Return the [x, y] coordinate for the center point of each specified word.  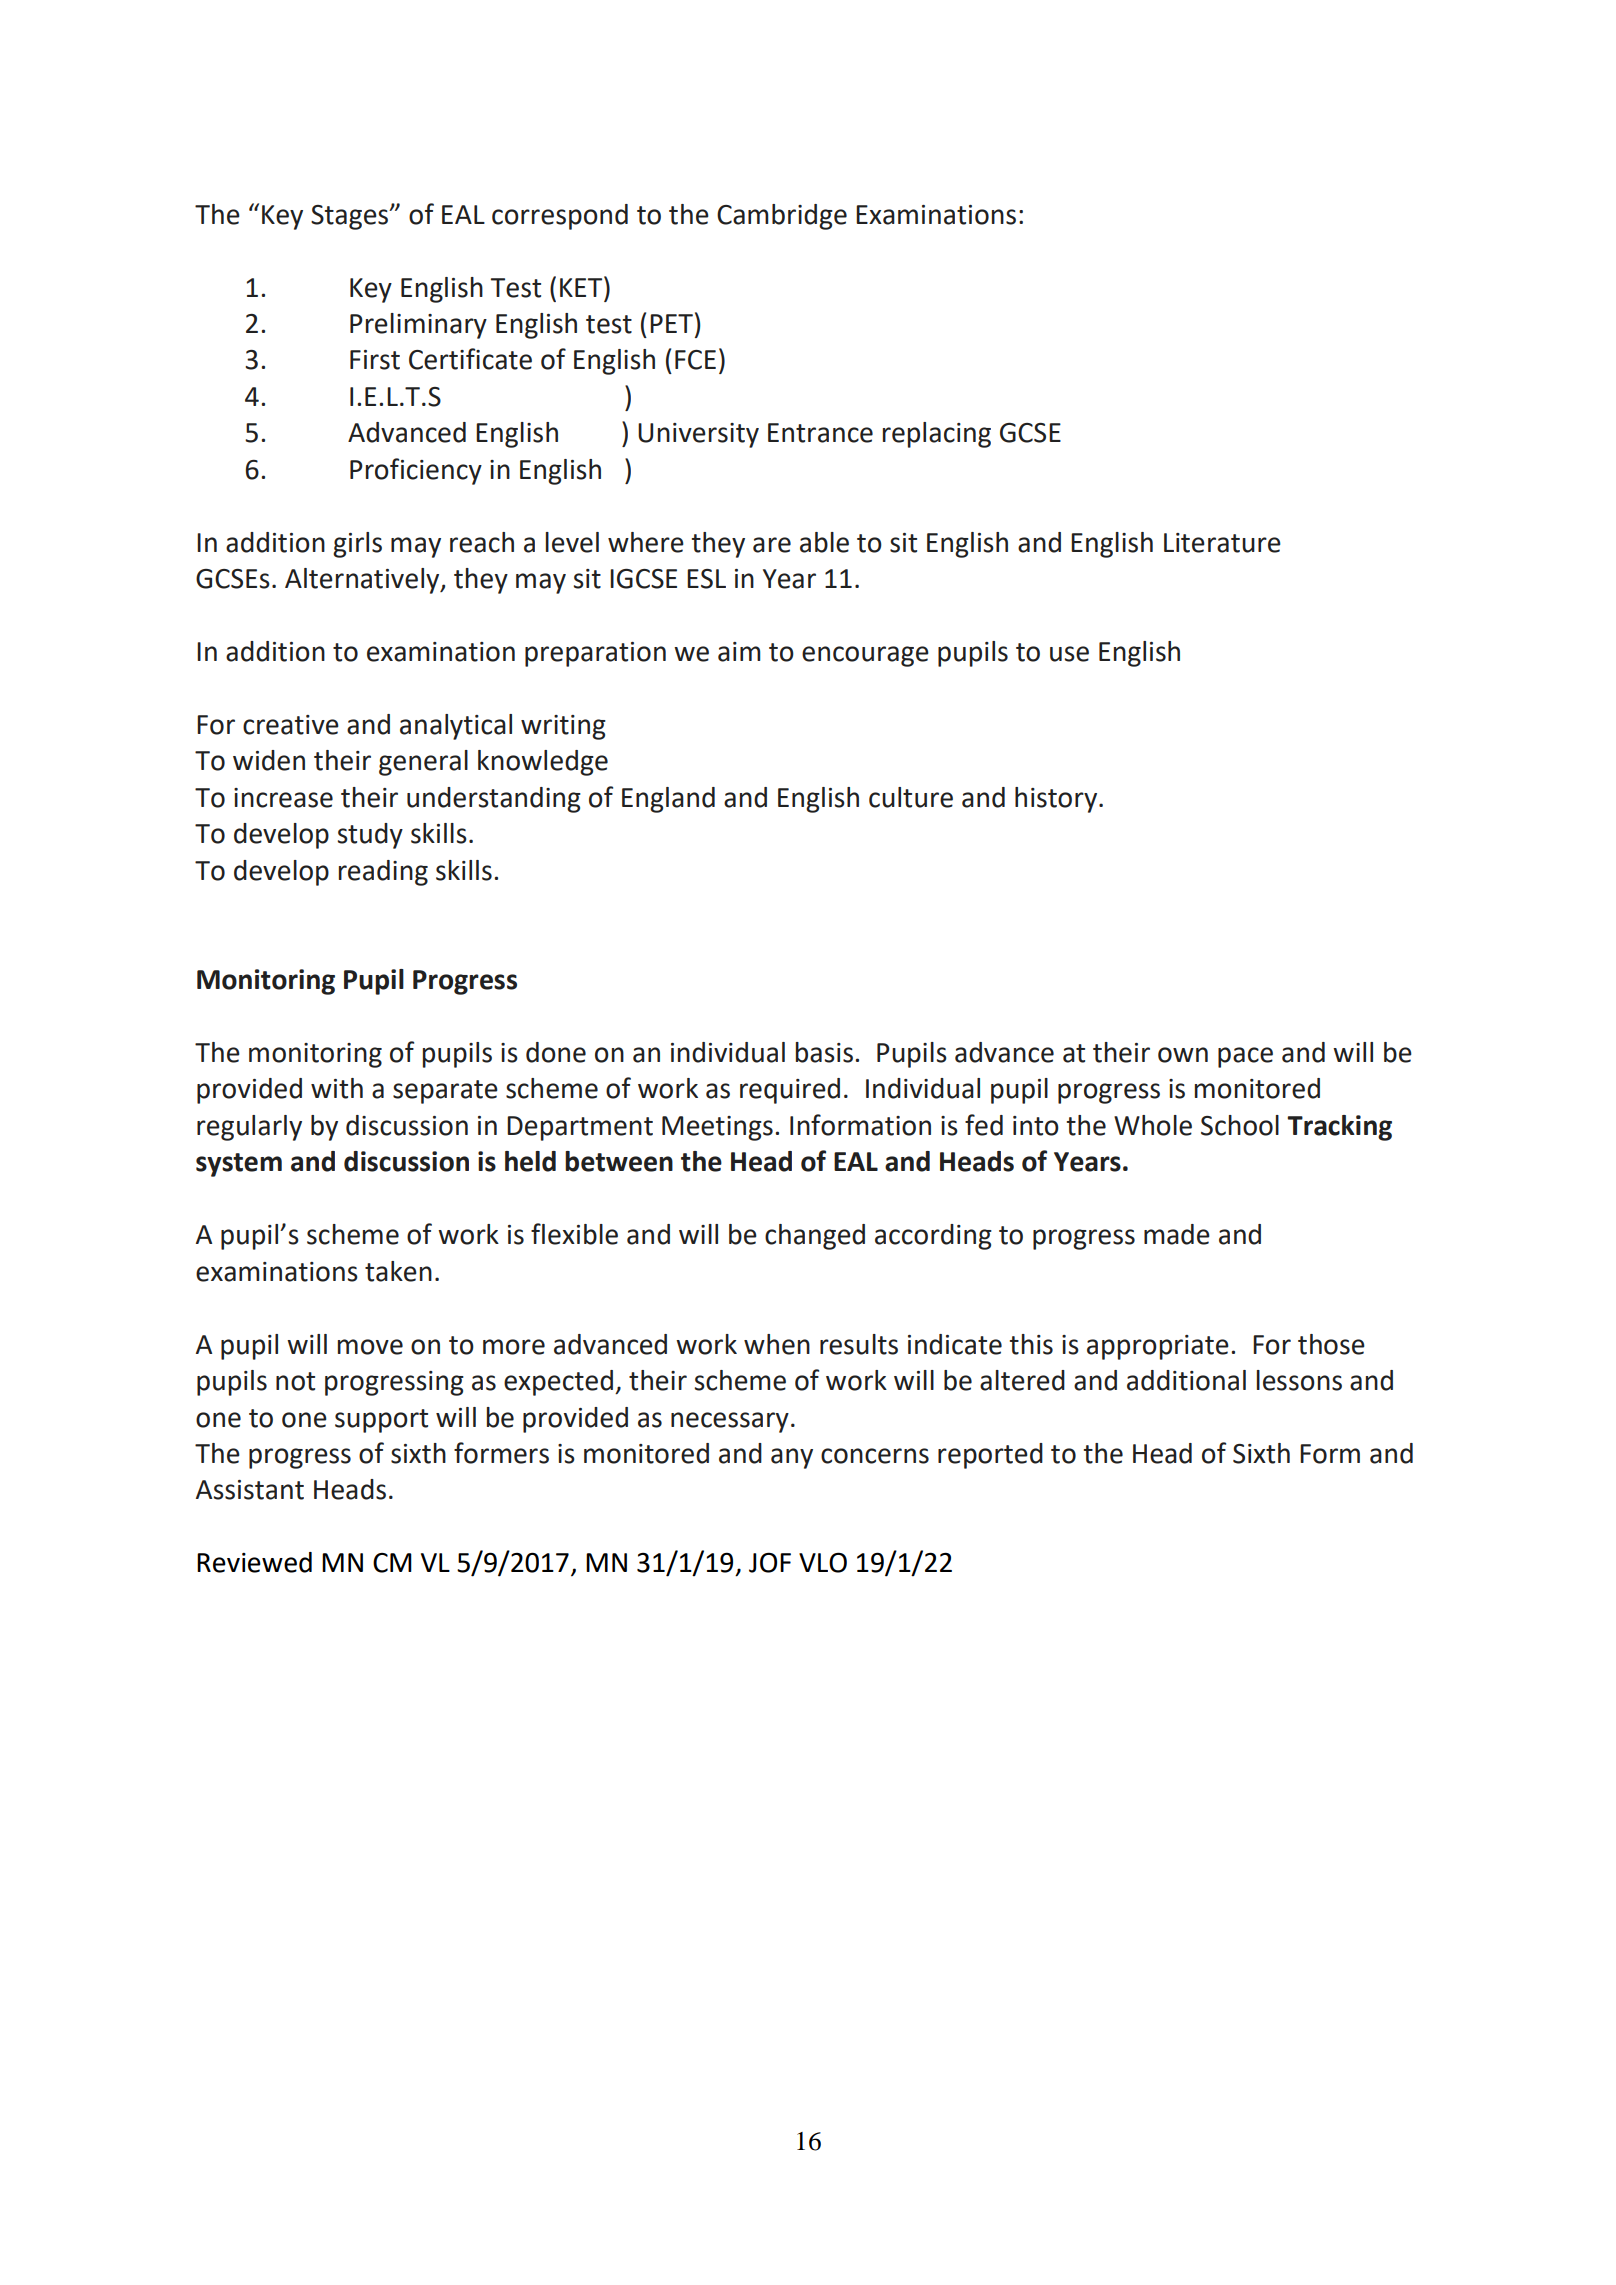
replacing [937, 435]
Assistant [250, 1490]
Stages [351, 217]
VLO [823, 1562]
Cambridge [782, 217]
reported [990, 1456]
